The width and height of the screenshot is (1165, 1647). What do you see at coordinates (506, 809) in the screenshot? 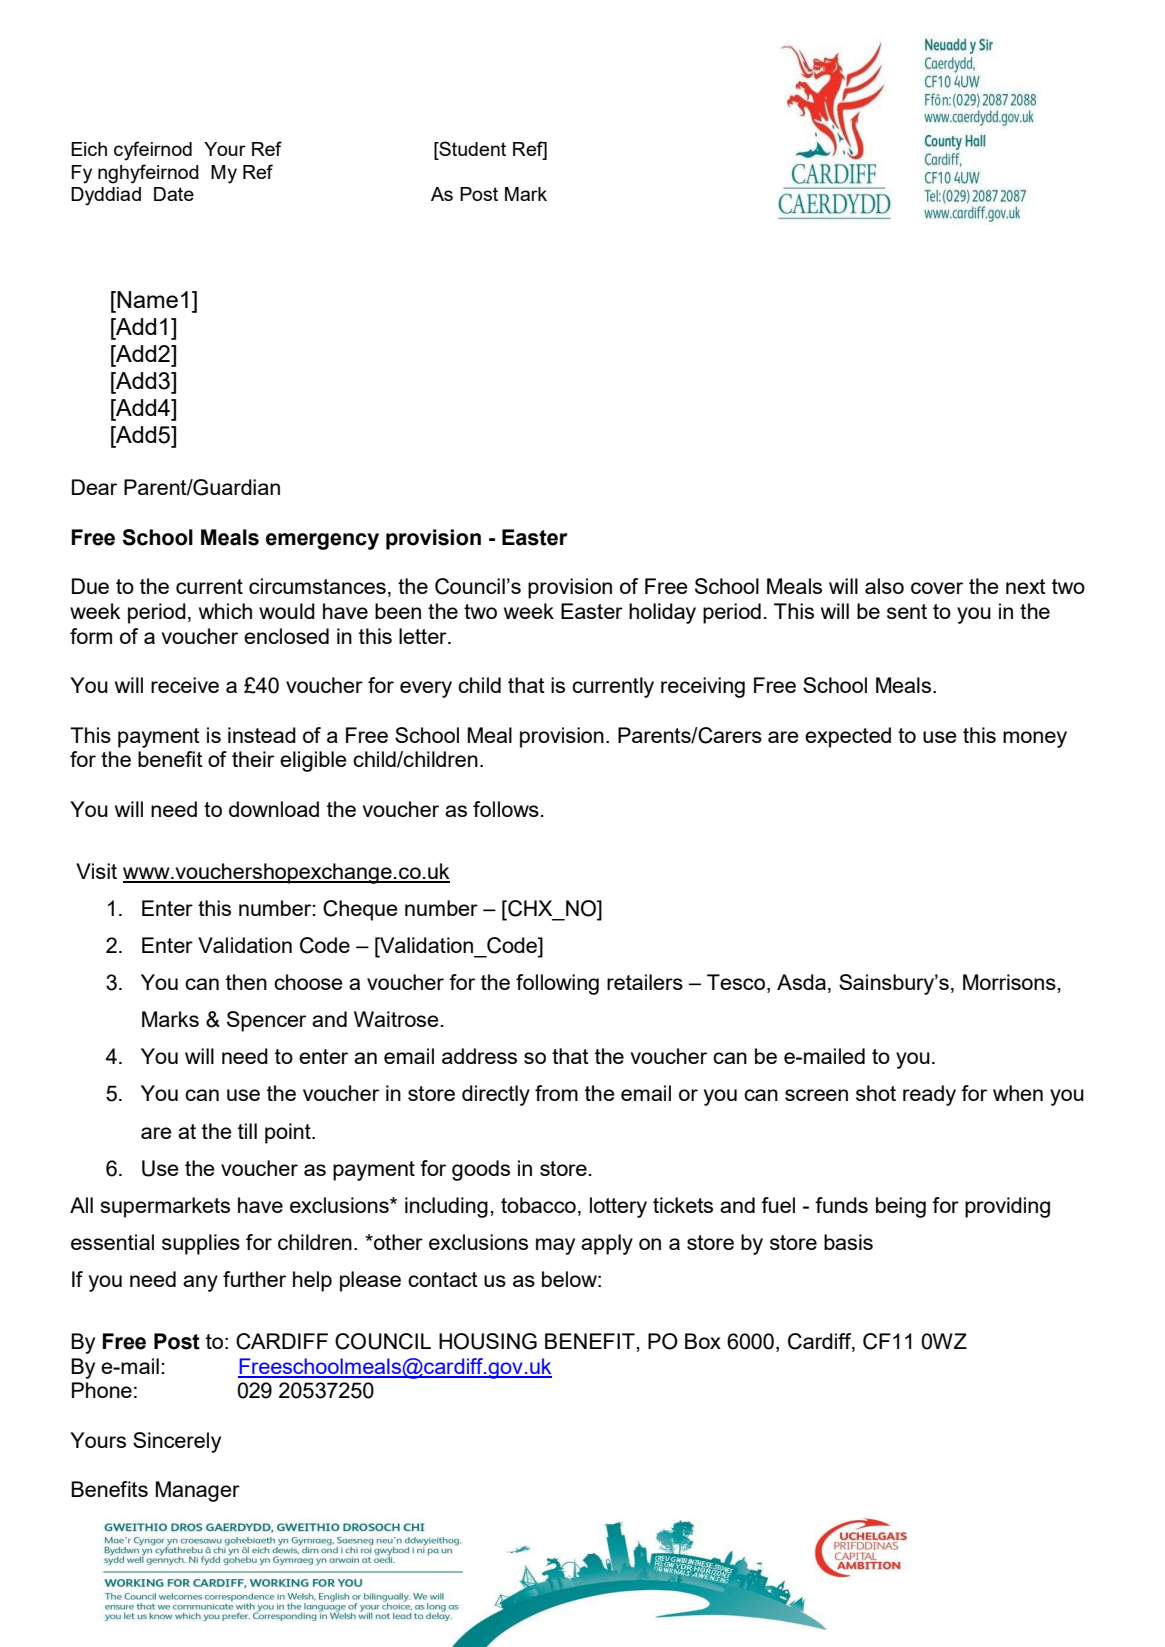
I see `follows` at bounding box center [506, 809].
